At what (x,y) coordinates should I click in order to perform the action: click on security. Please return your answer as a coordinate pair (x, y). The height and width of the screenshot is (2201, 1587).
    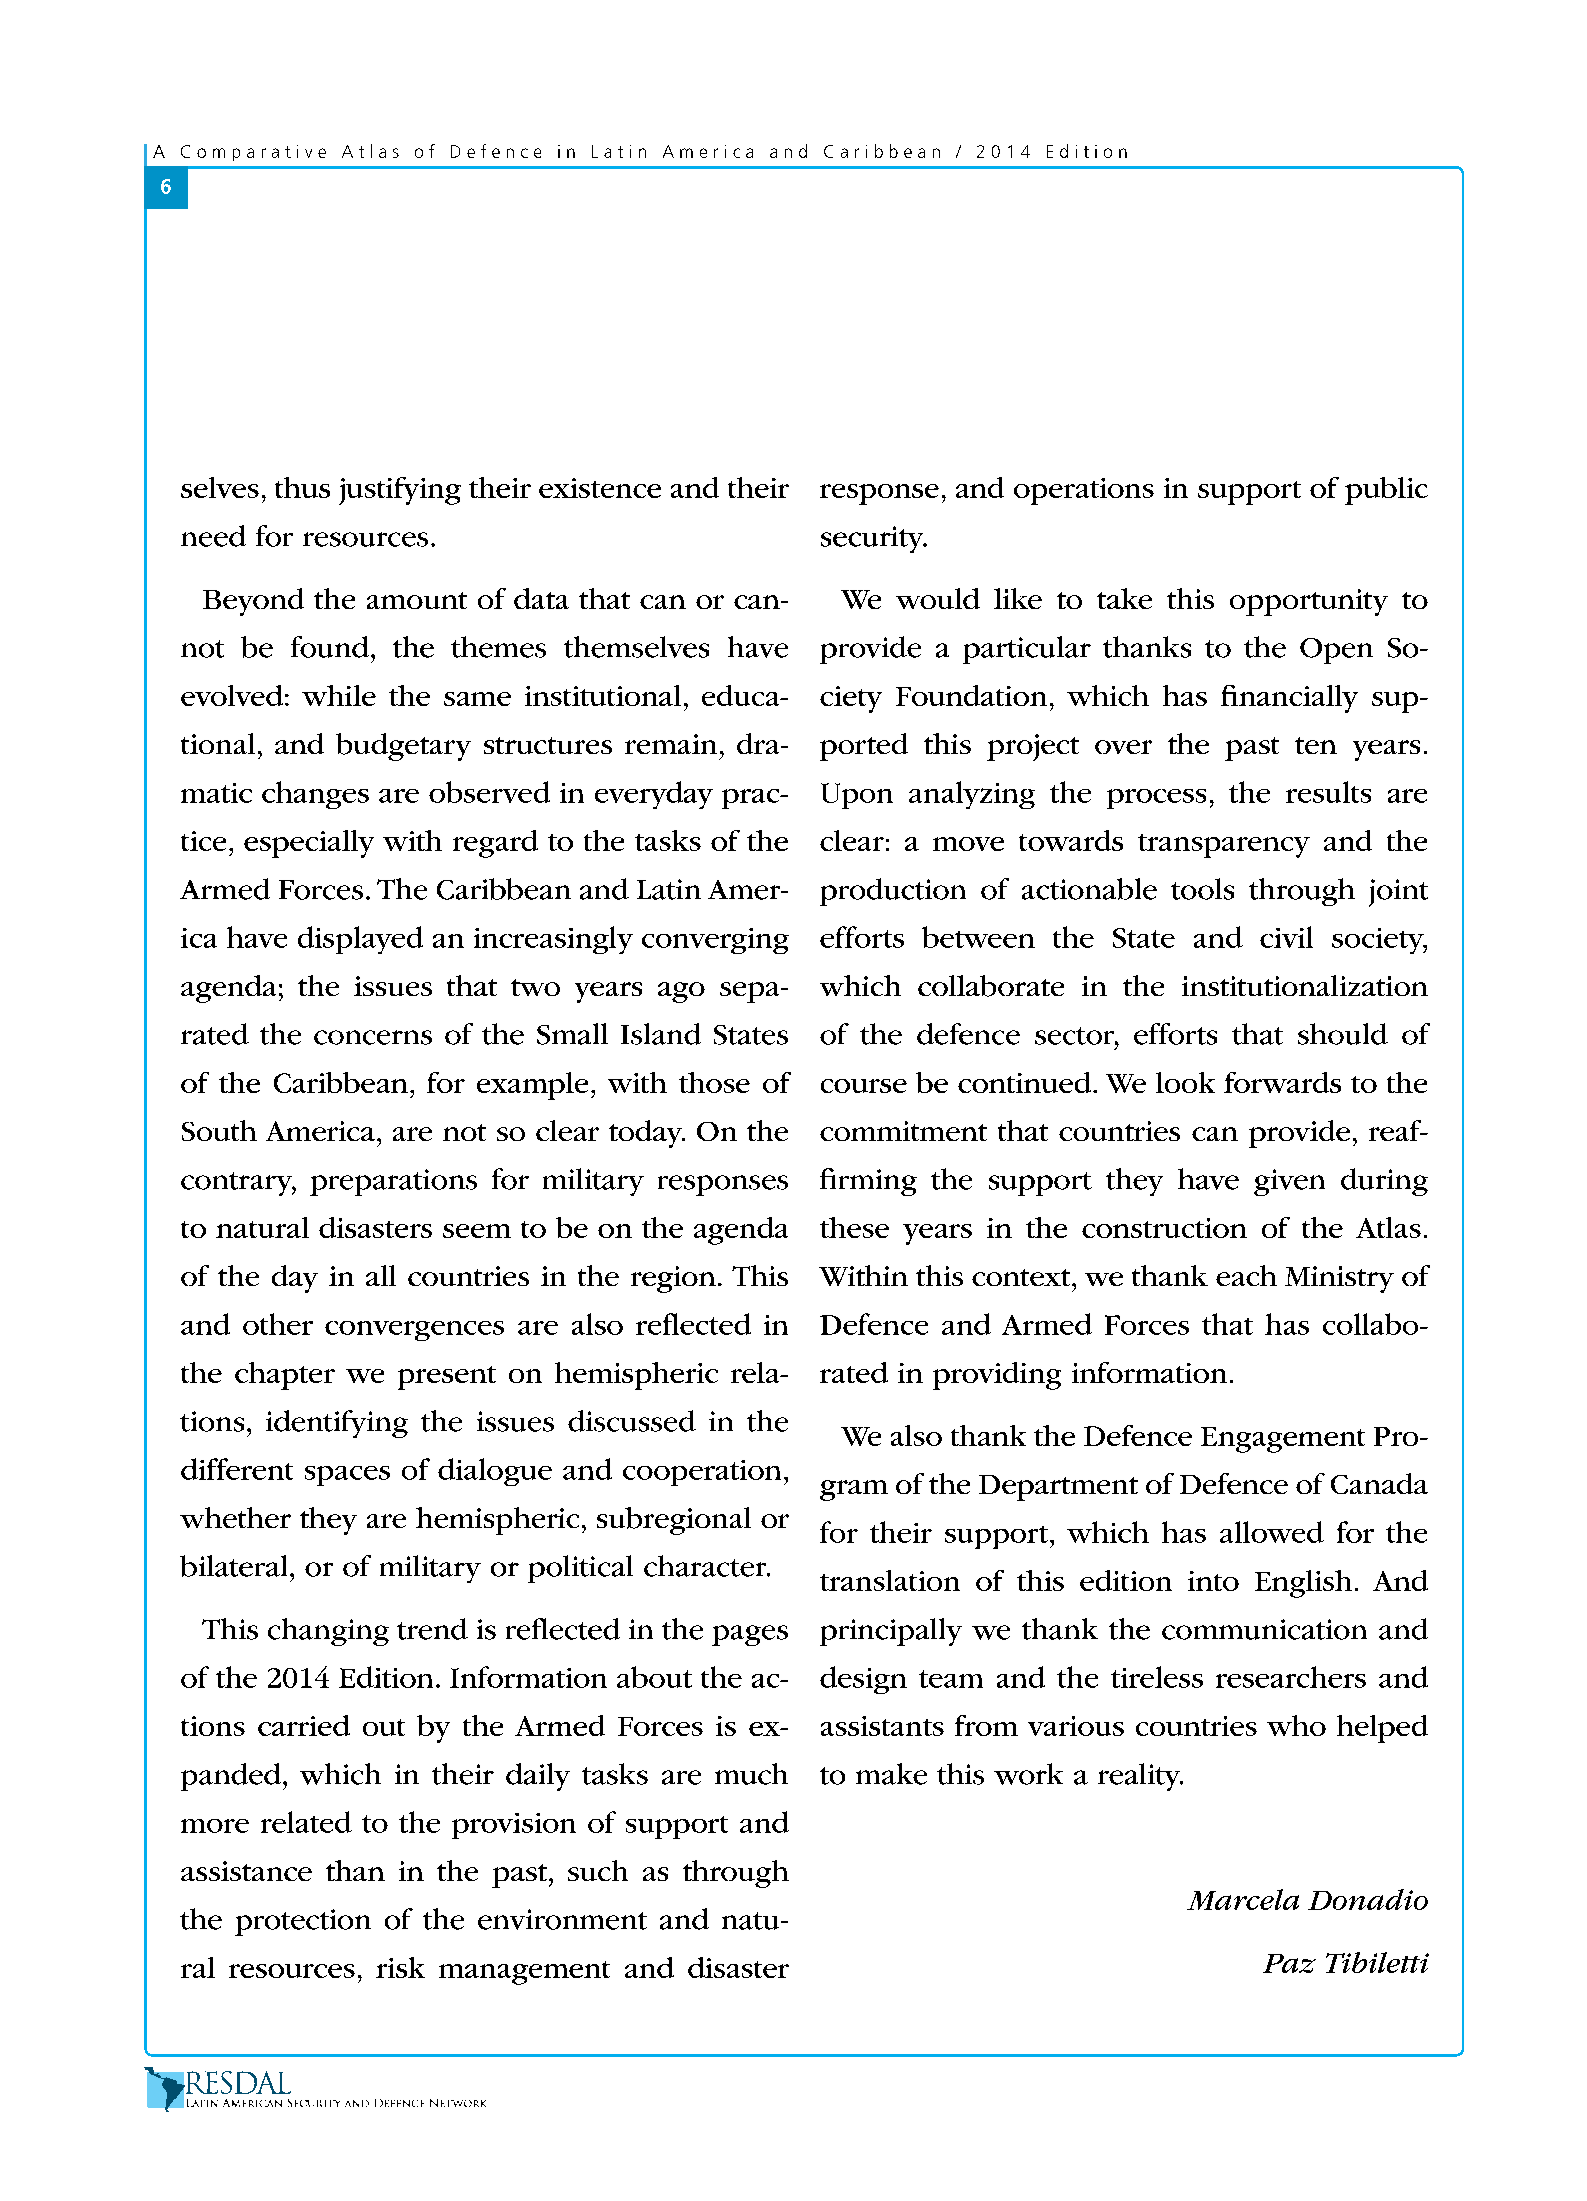
    Looking at the image, I should click on (873, 539).
